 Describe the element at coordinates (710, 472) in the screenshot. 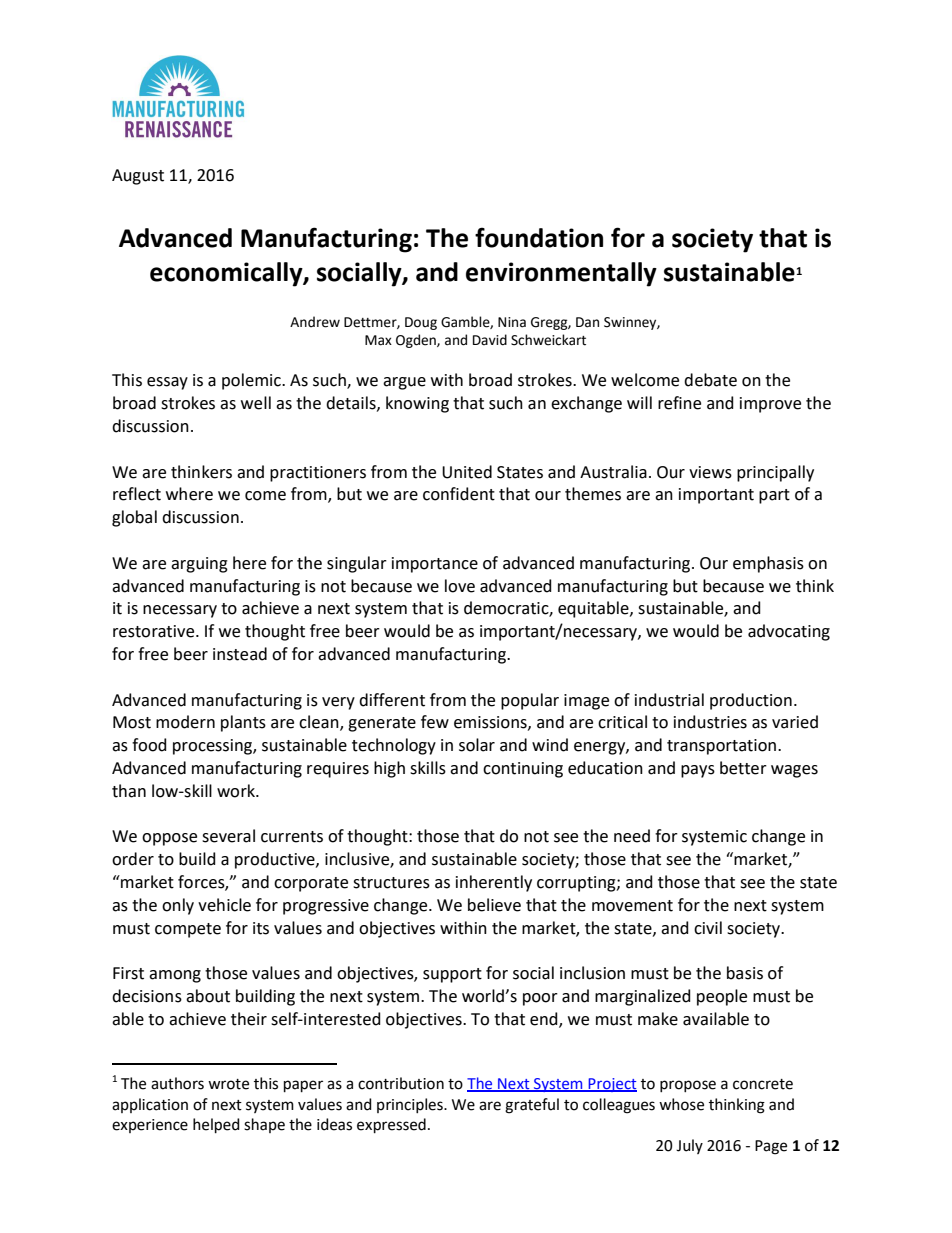

I see `views` at that location.
